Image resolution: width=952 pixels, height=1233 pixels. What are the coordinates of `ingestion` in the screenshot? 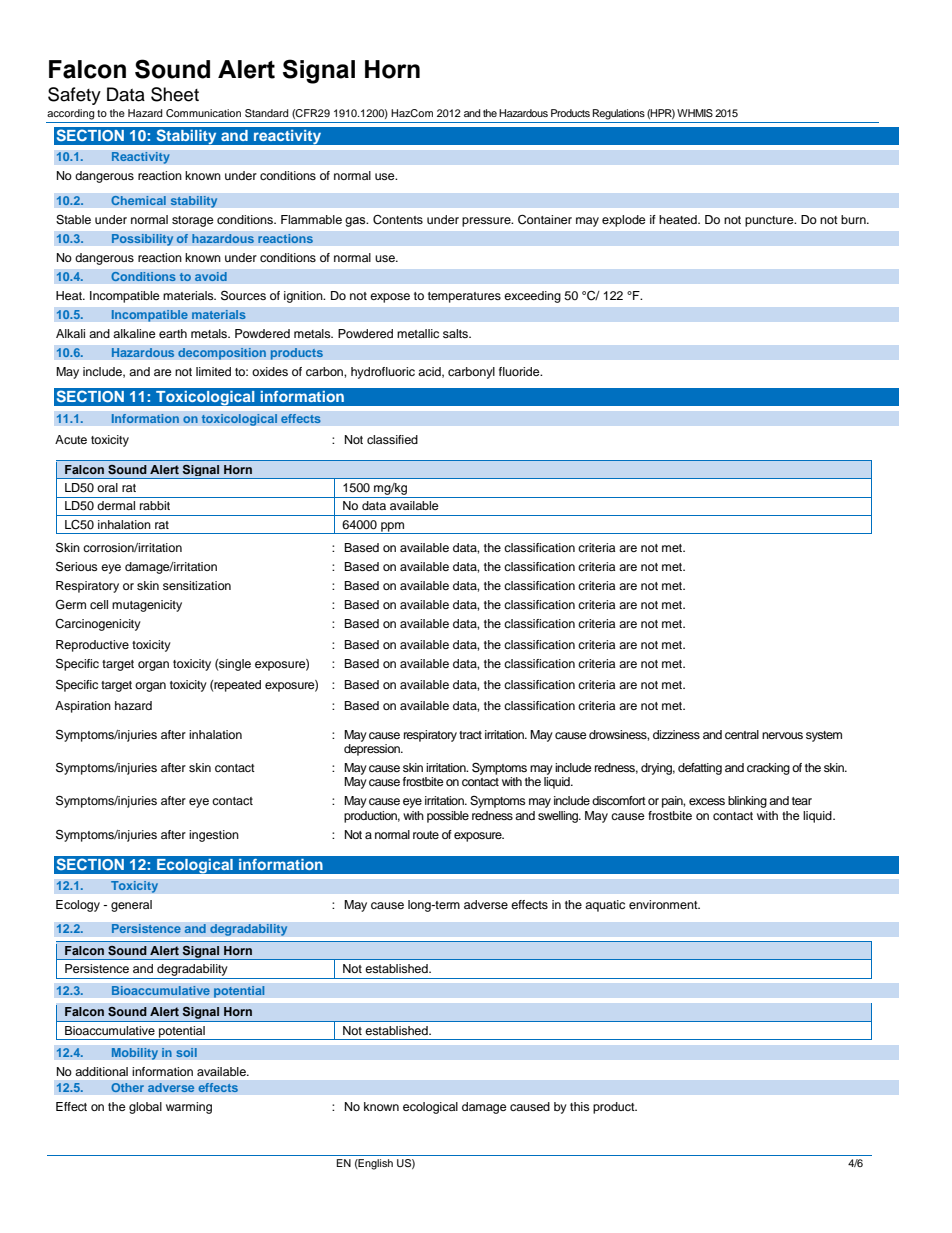 It's located at (214, 836).
